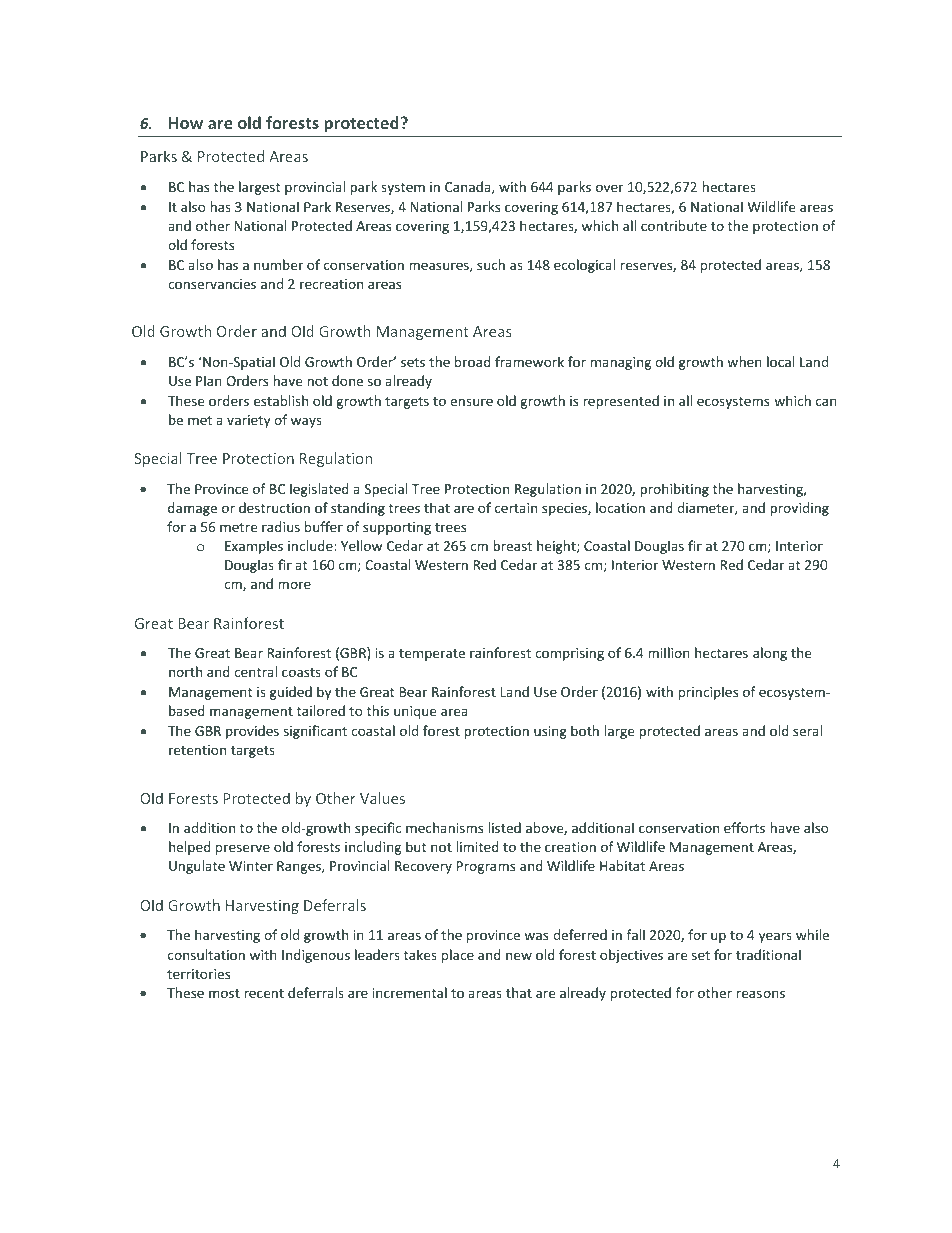  I want to click on recent, so click(264, 993).
